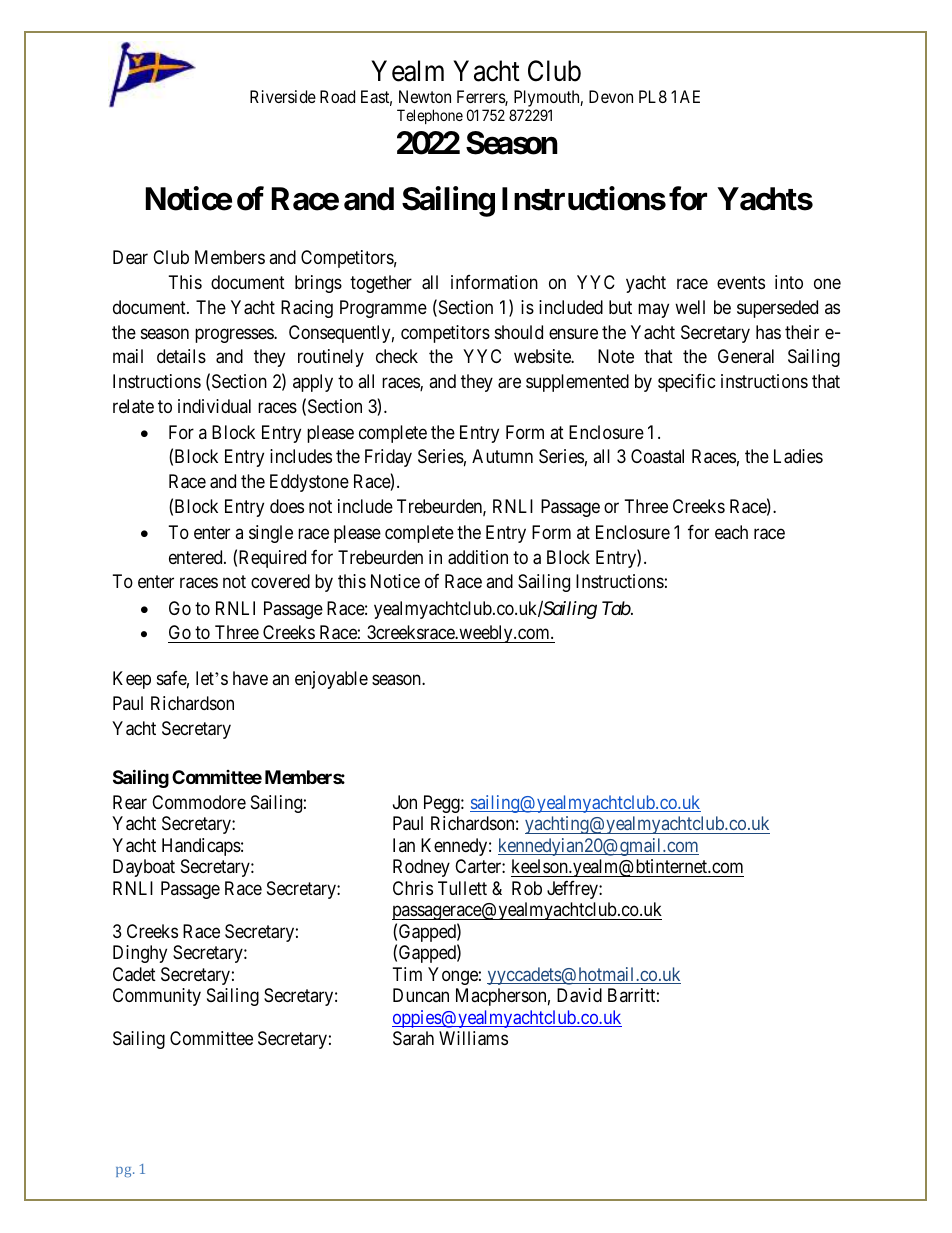 The width and height of the page is (952, 1233). What do you see at coordinates (283, 96) in the page?
I see `Riverside` at bounding box center [283, 96].
